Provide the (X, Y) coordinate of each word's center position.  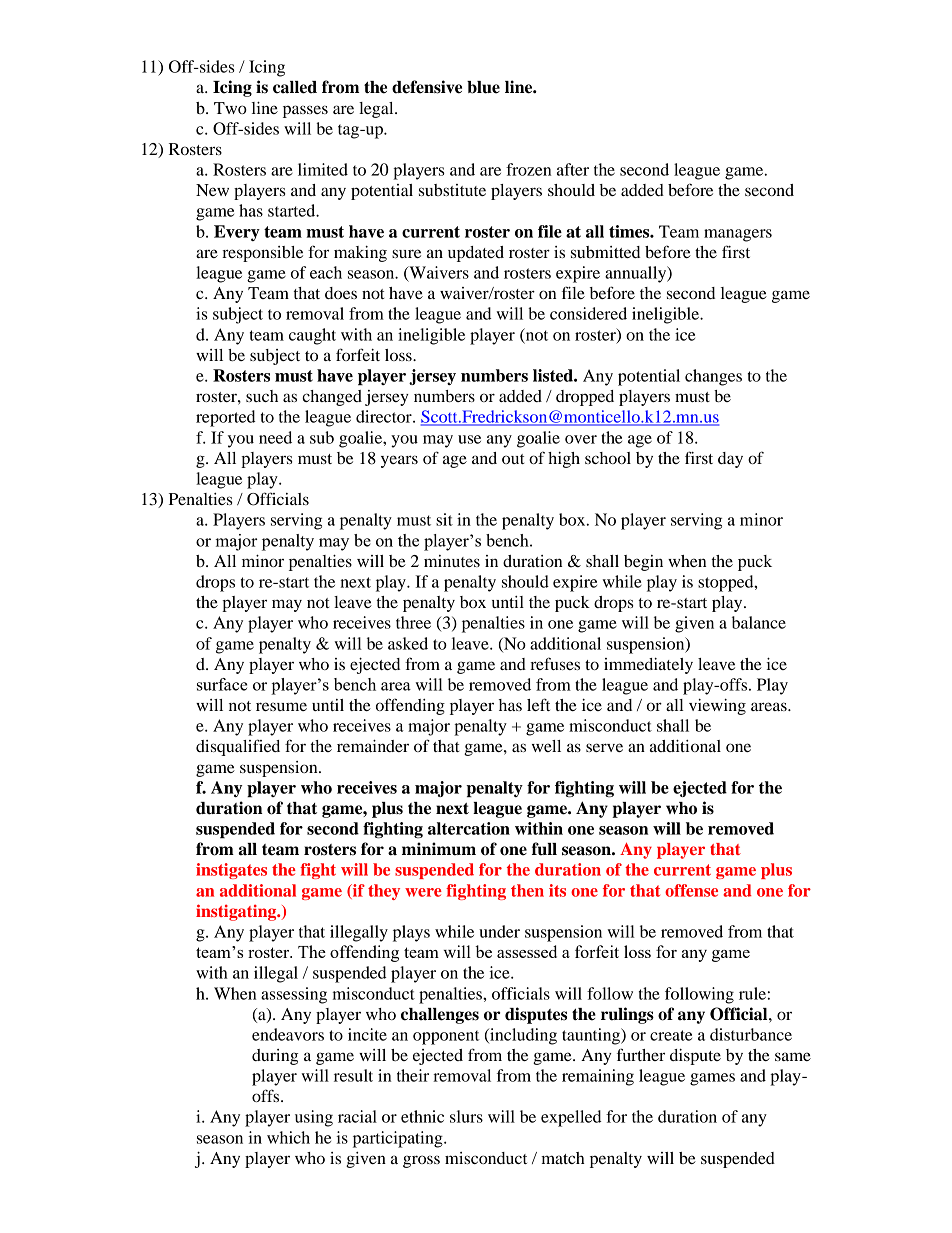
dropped (585, 398)
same (793, 1056)
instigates (231, 871)
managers (738, 235)
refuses (555, 663)
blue (483, 87)
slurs (466, 1116)
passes (305, 111)
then (527, 890)
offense (691, 890)
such (262, 396)
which (288, 1137)
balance (759, 622)
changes (713, 377)
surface (222, 684)
